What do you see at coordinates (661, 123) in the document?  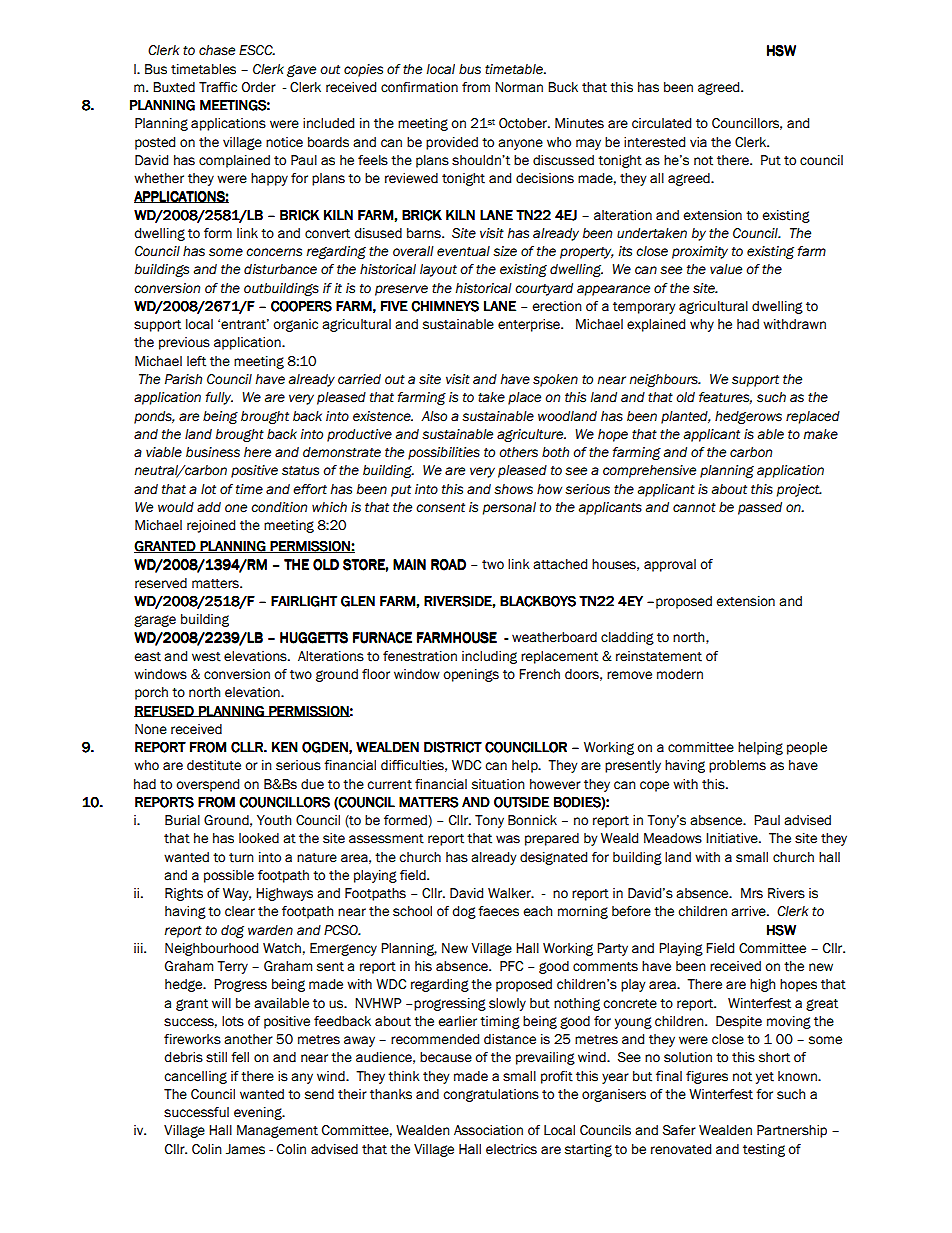 I see `circulated` at bounding box center [661, 123].
